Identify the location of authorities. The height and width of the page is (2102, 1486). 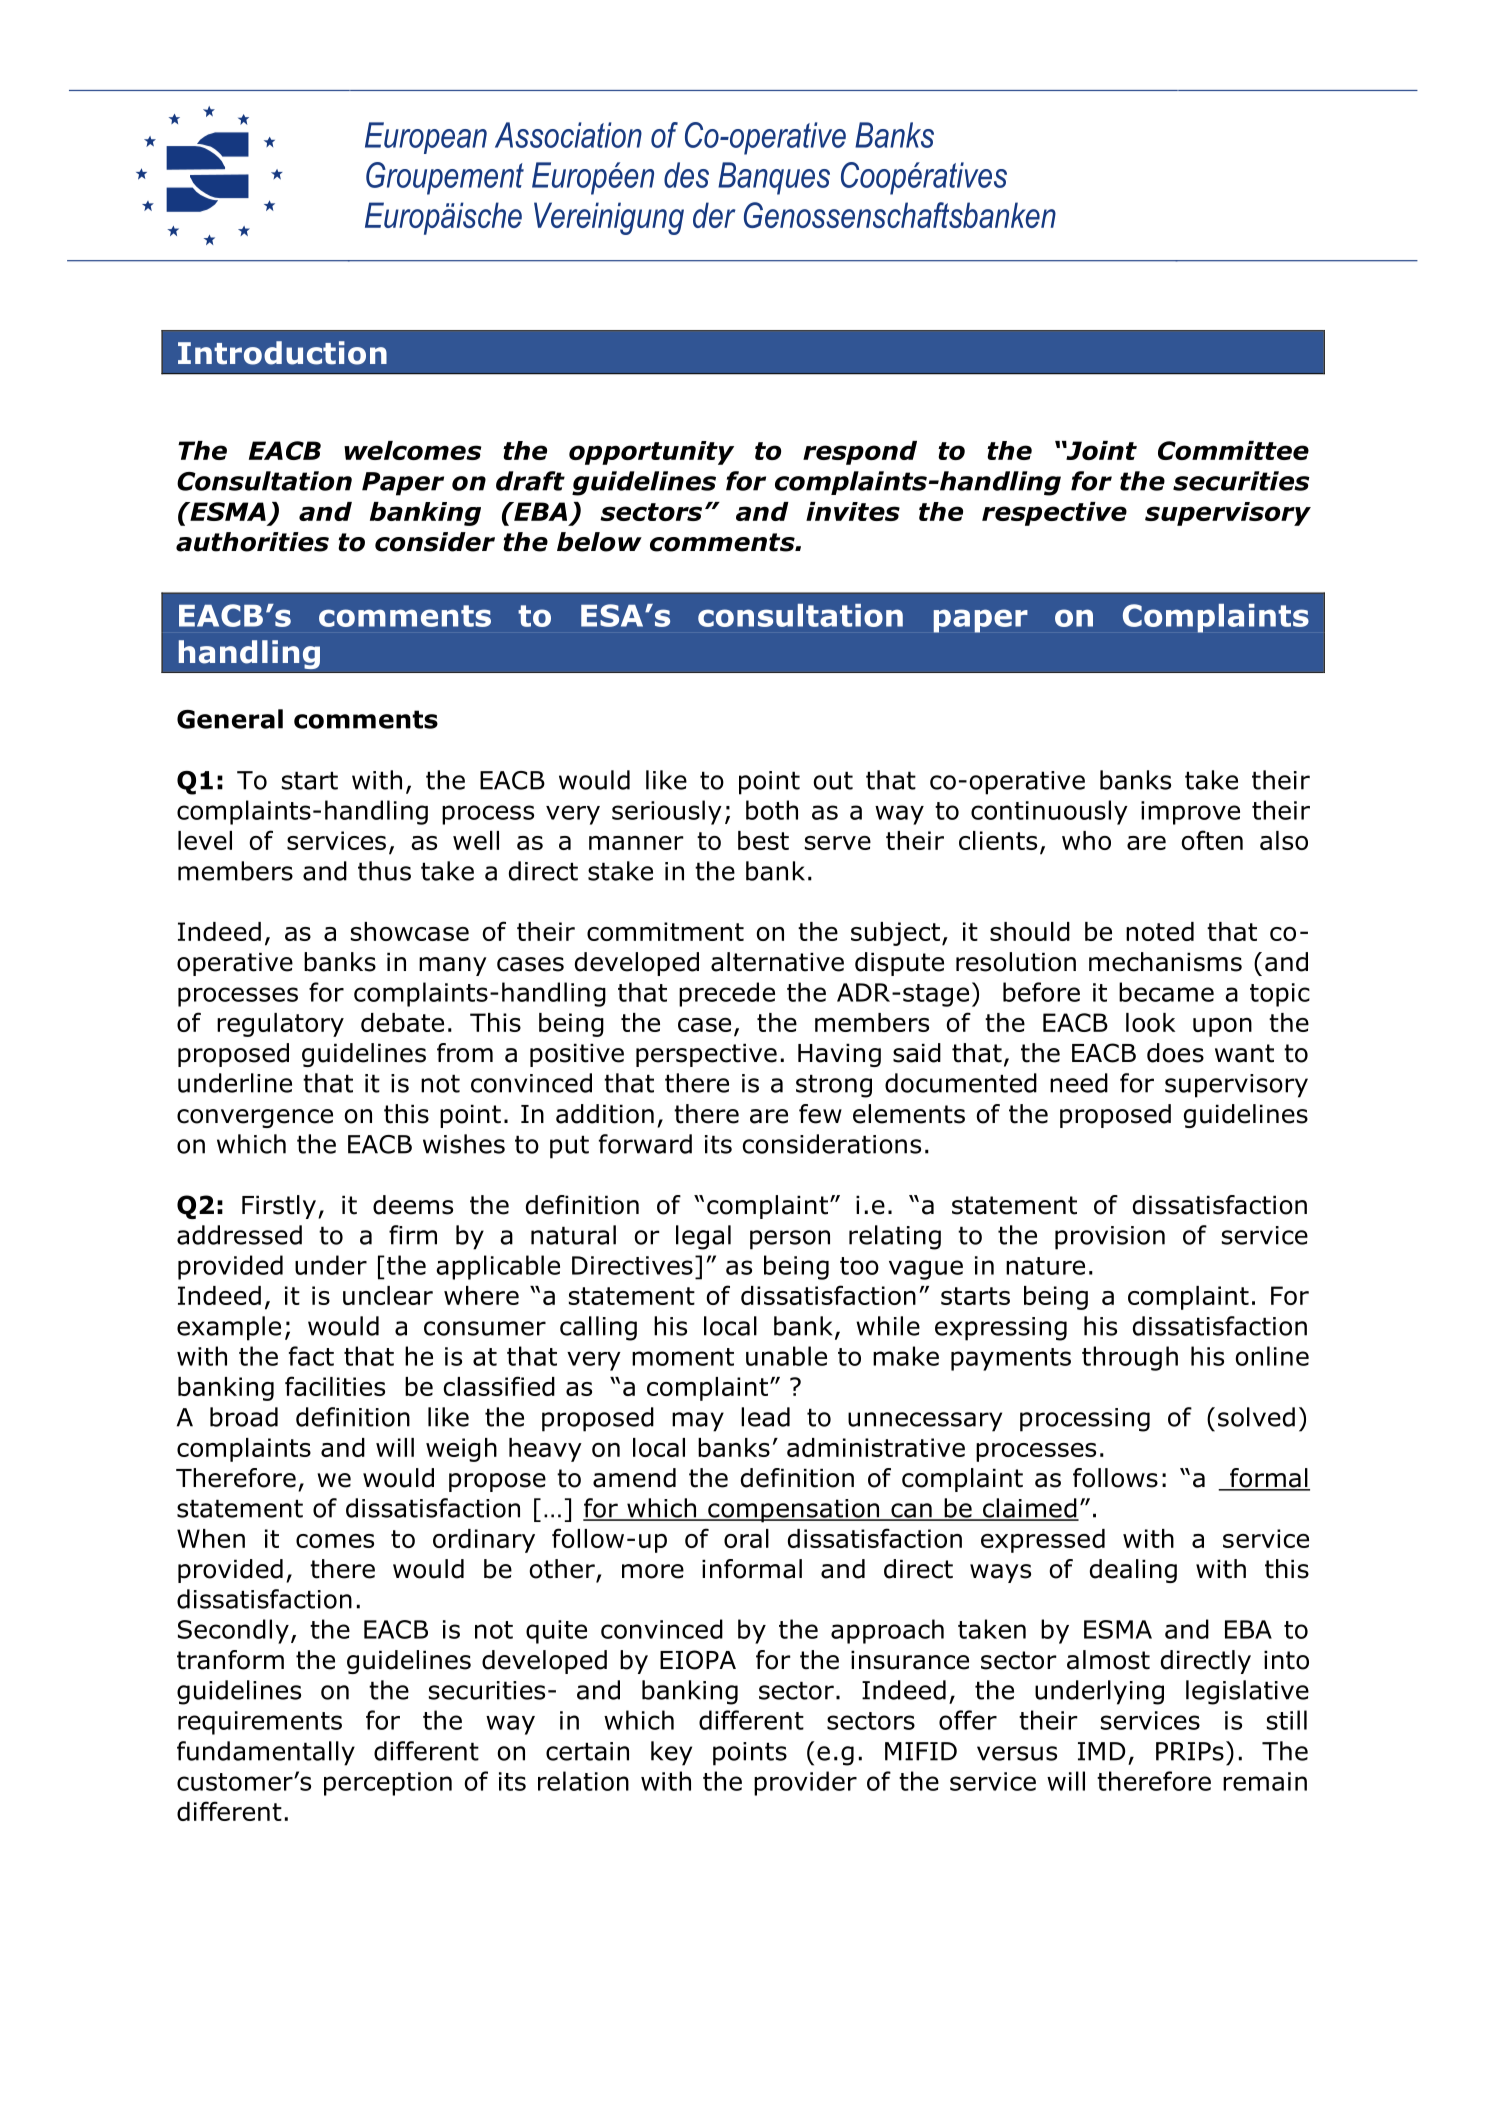
(252, 542).
